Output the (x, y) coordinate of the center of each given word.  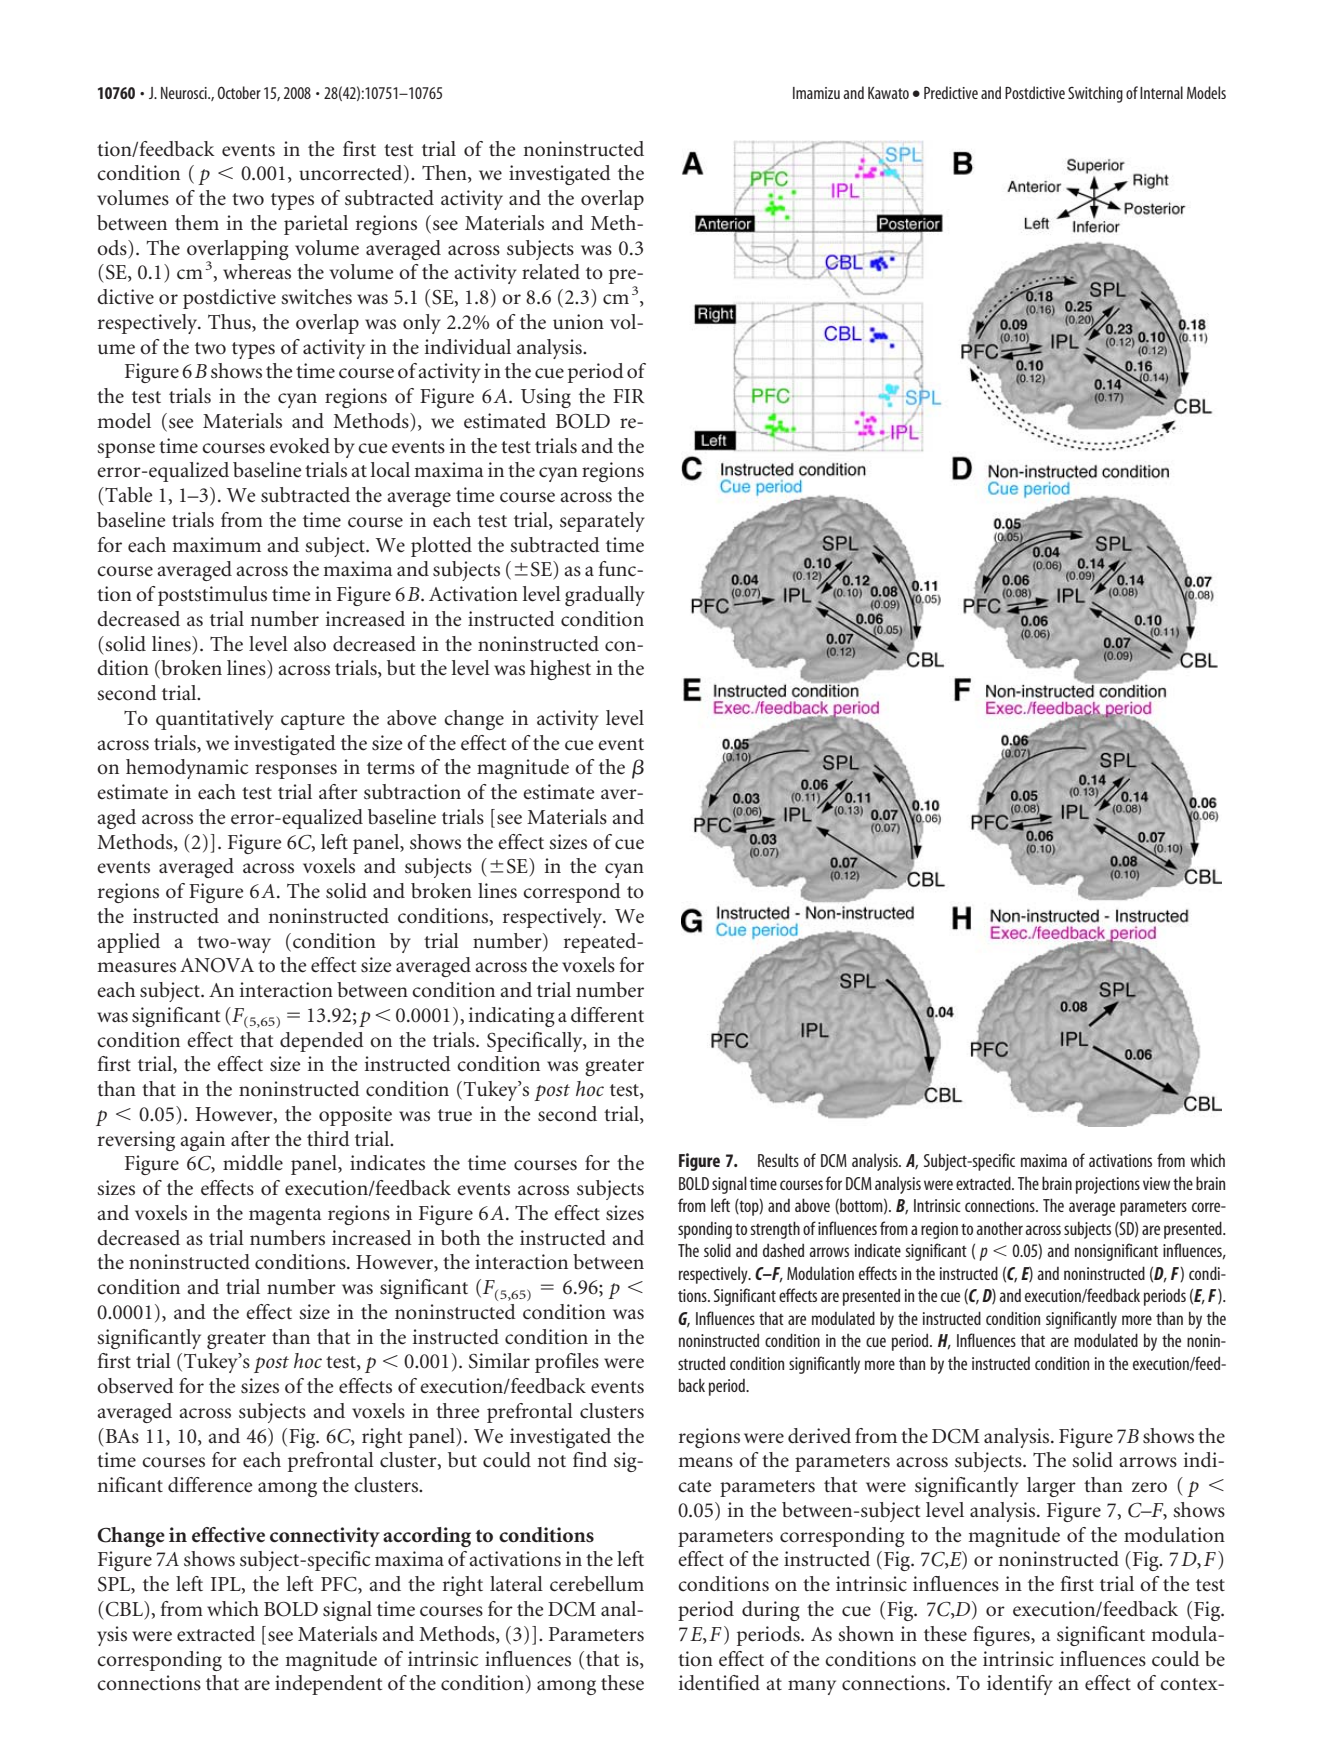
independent (328, 1685)
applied (128, 943)
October (239, 92)
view (1156, 1183)
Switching (1095, 94)
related (551, 272)
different (607, 1014)
